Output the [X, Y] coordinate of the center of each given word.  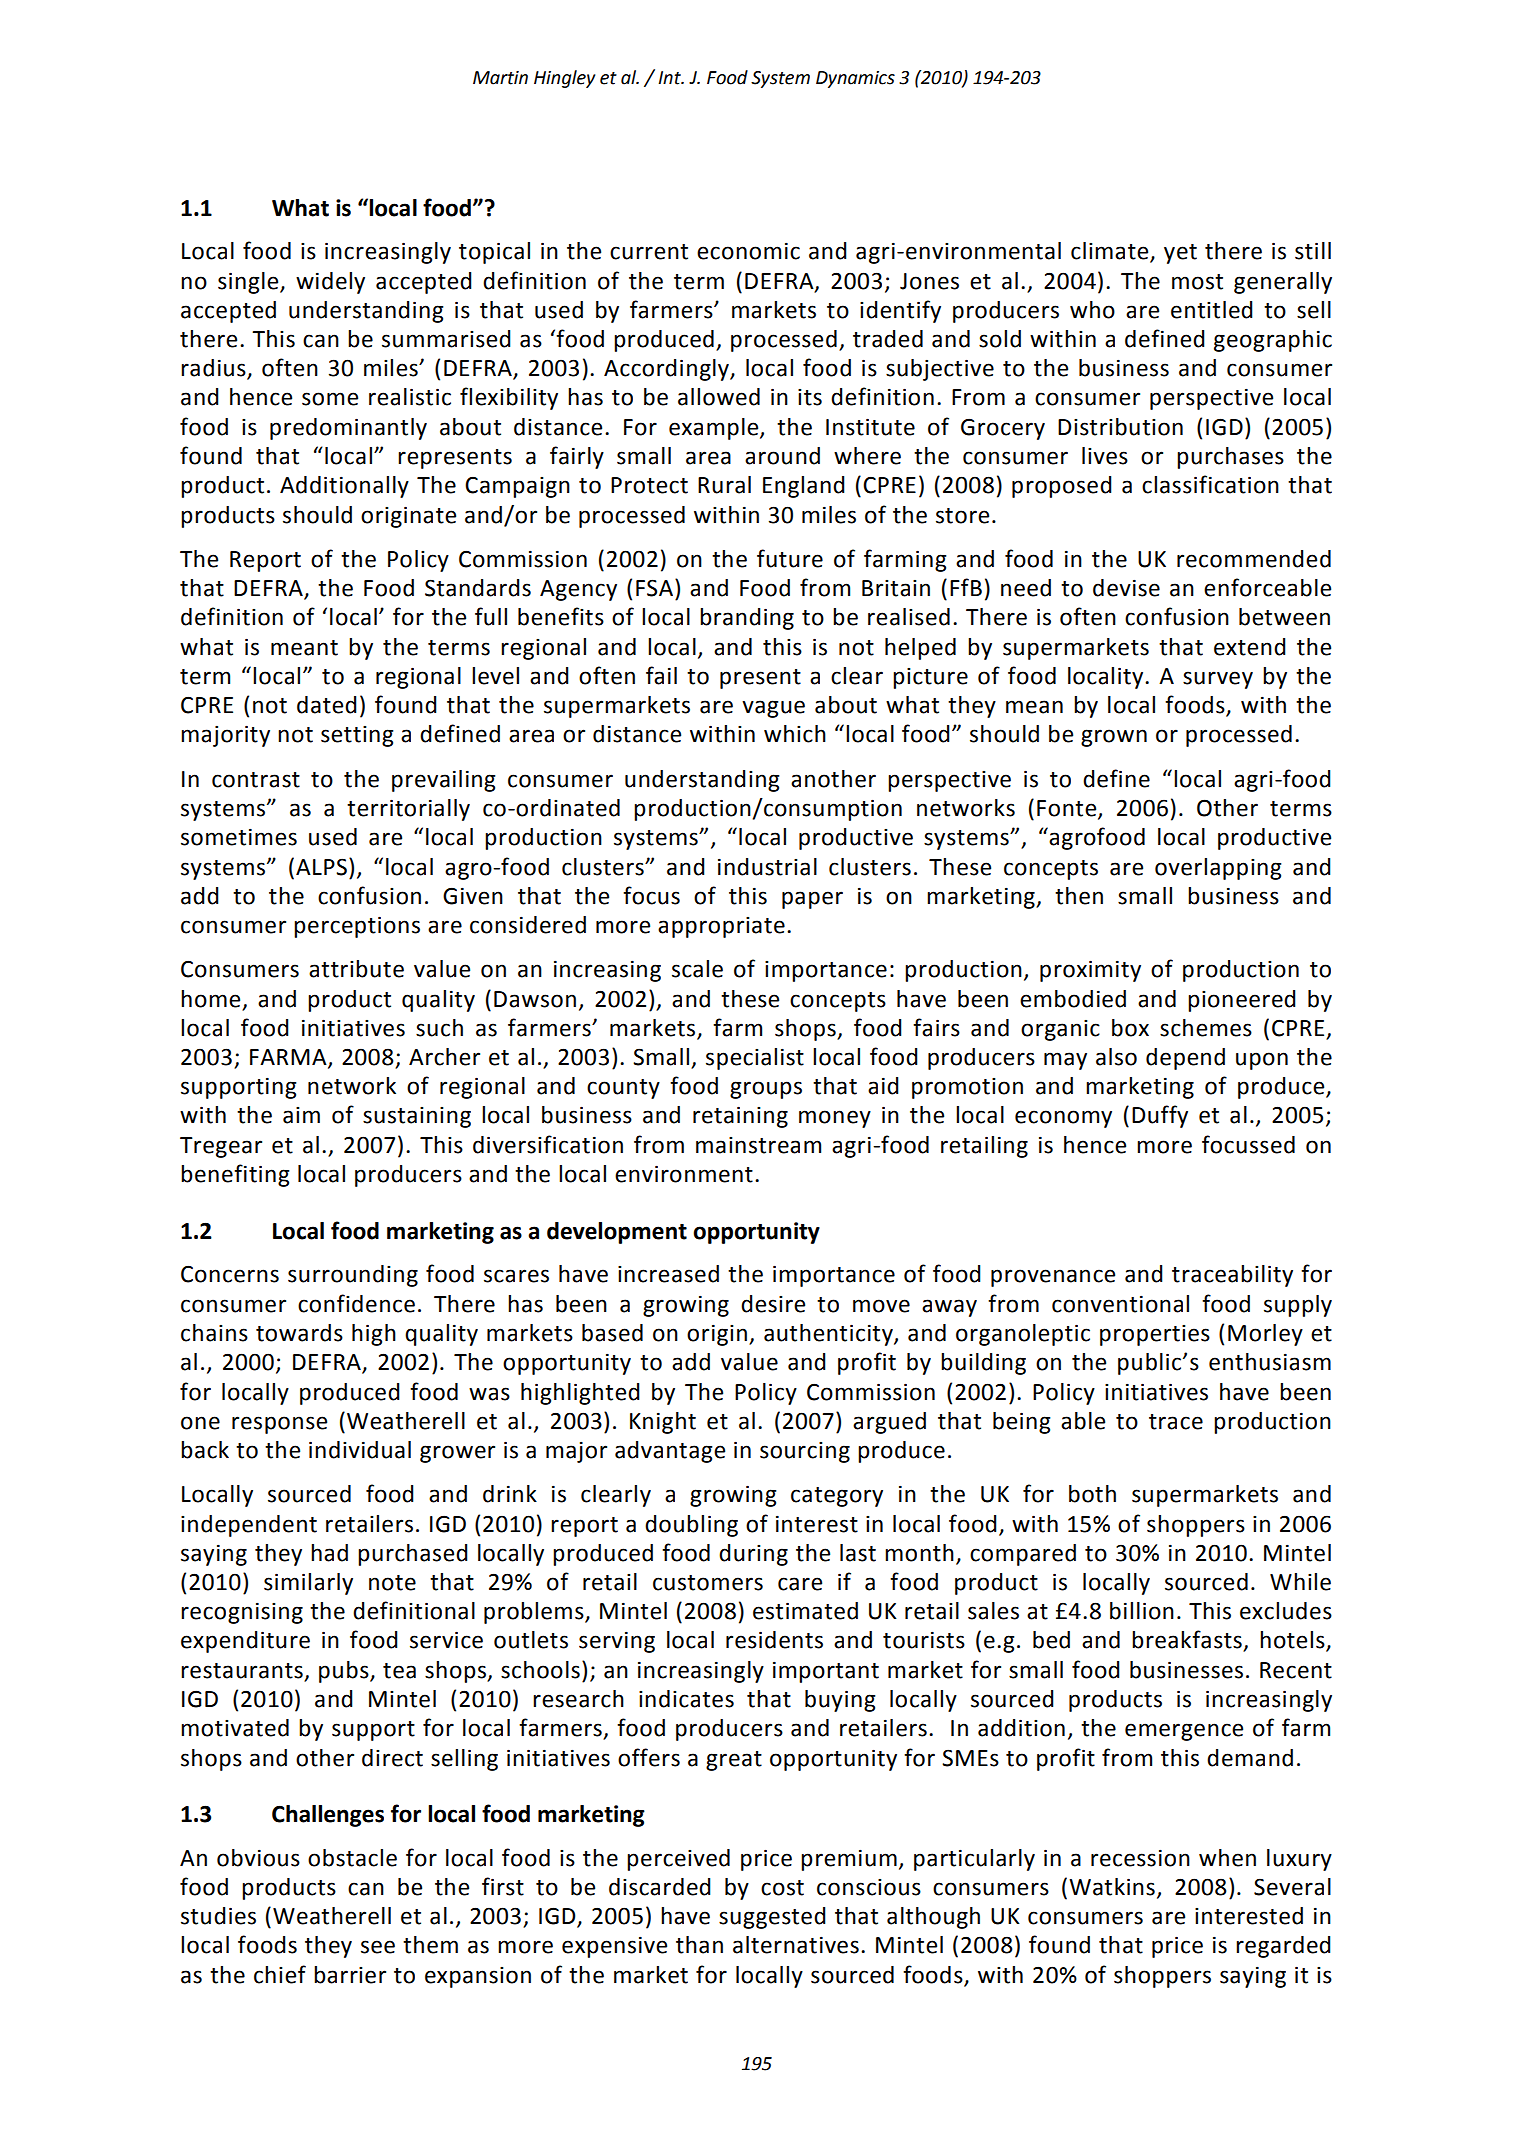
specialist [755, 1059]
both [1092, 1494]
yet [1180, 254]
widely [330, 283]
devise [1126, 588]
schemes [1206, 1028]
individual [360, 1450]
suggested [772, 1918]
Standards [478, 588]
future [790, 558]
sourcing [805, 1452]
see [378, 1947]
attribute [356, 969]
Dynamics [855, 79]
